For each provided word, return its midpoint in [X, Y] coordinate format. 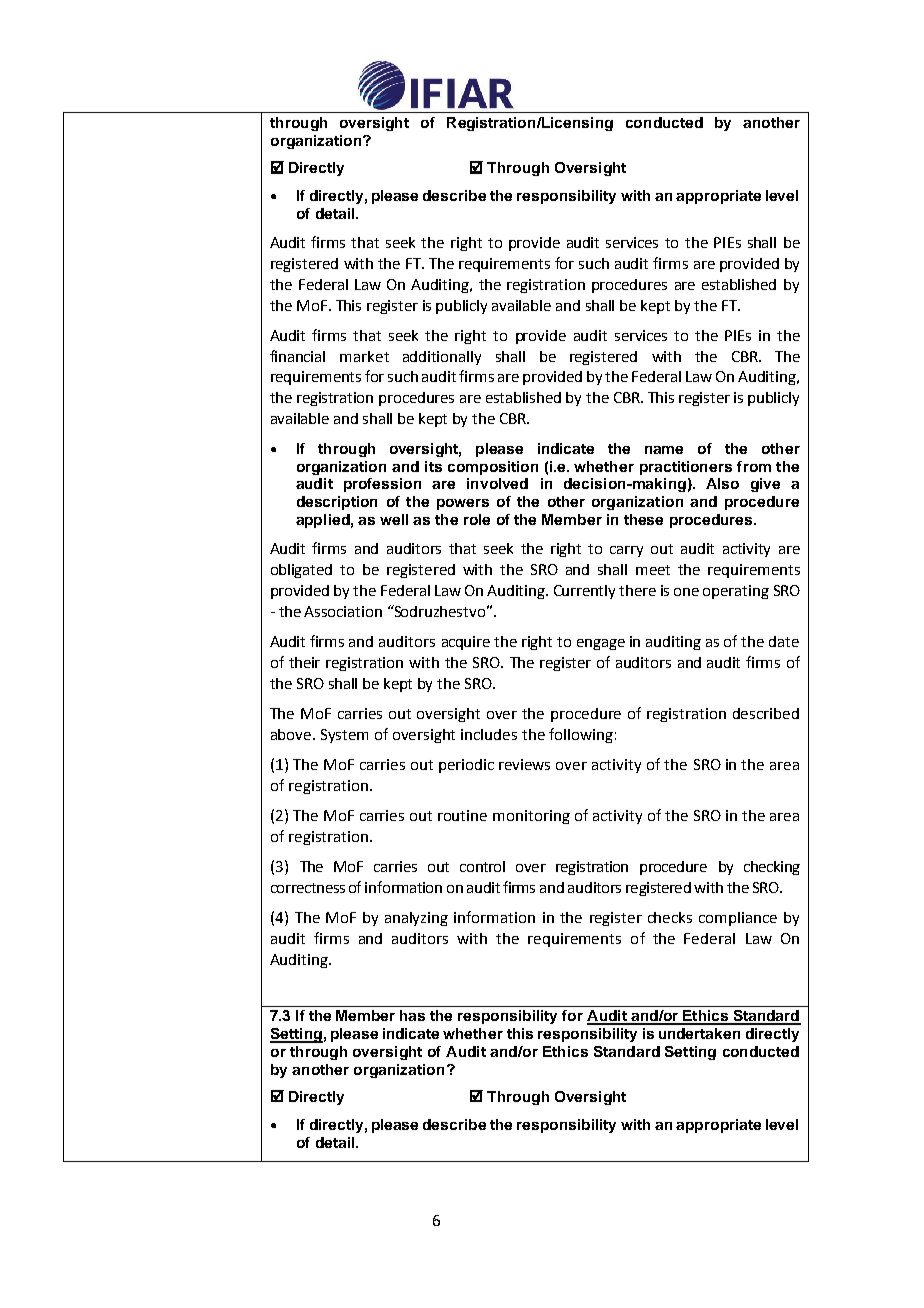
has [412, 1015]
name [664, 450]
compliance [738, 919]
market [364, 356]
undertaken [699, 1033]
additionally [442, 358]
